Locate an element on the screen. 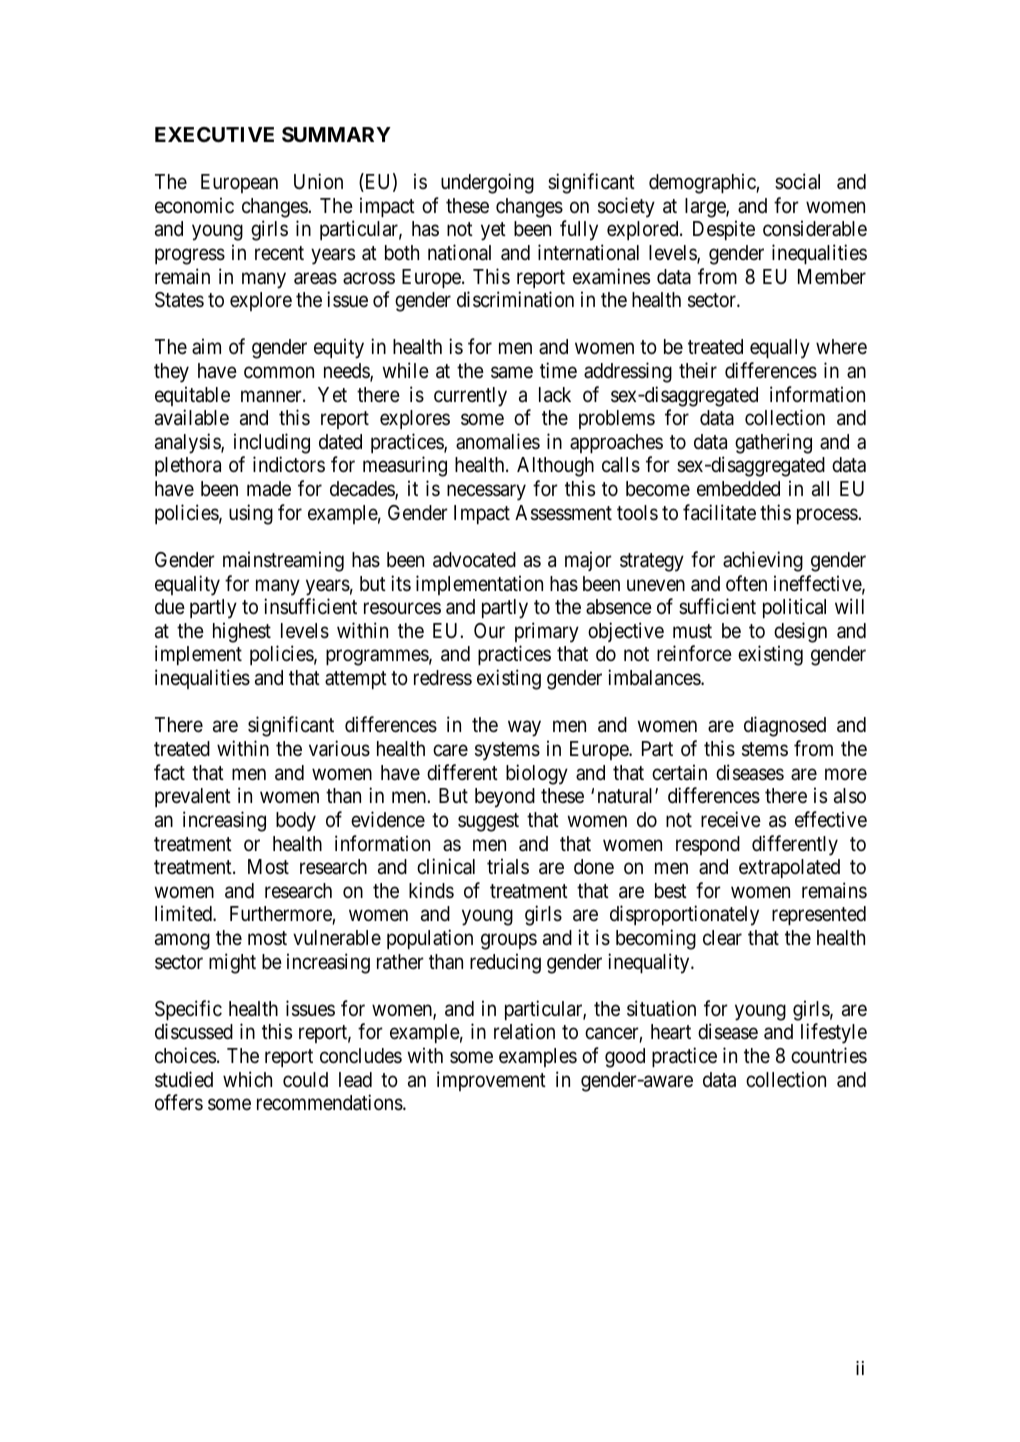 The height and width of the screenshot is (1442, 1020). EXECUTIVE is located at coordinates (214, 134).
